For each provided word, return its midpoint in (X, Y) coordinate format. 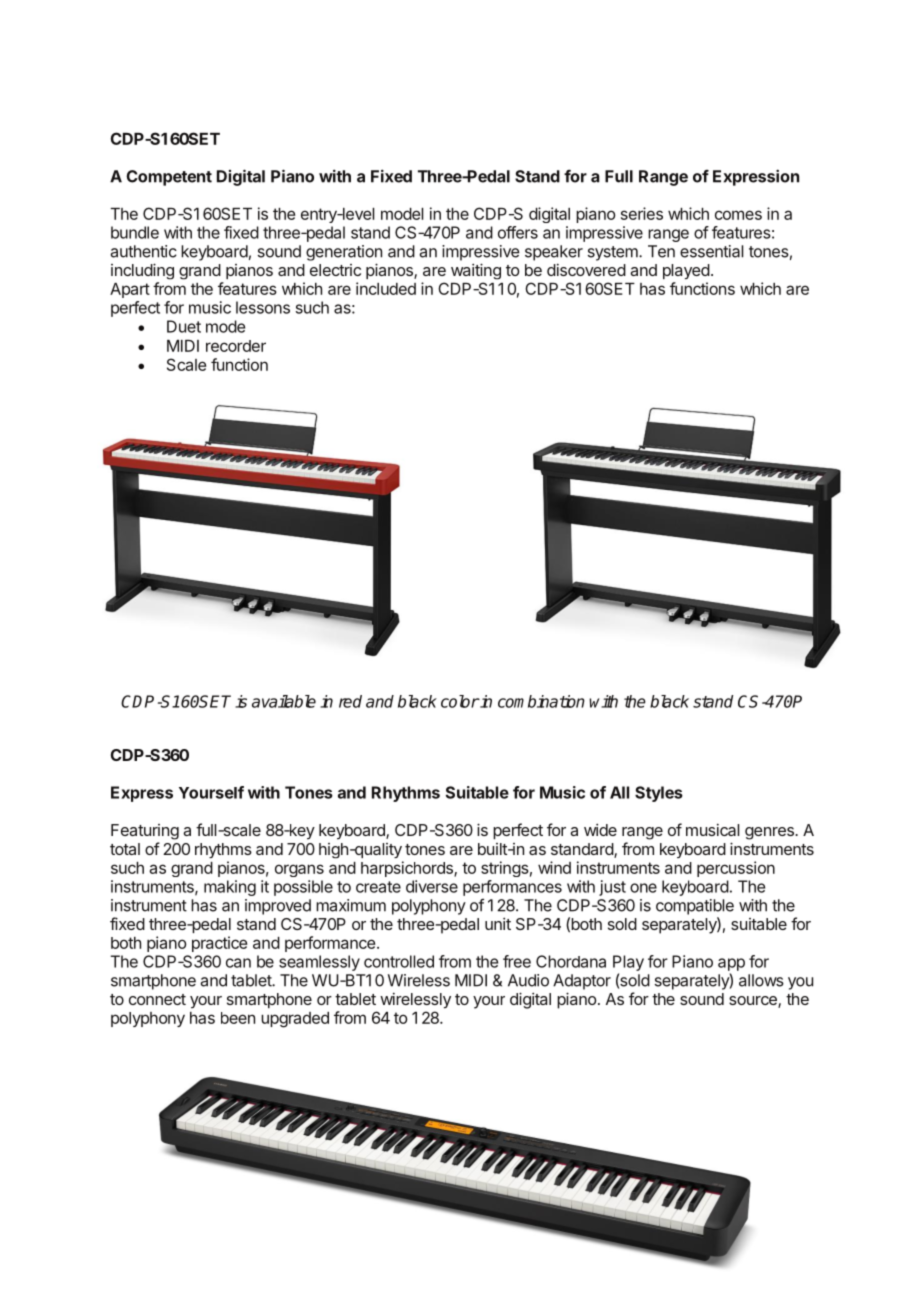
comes (738, 215)
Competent (169, 178)
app (731, 964)
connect (157, 999)
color (460, 701)
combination (541, 701)
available (284, 701)
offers (518, 232)
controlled (399, 961)
